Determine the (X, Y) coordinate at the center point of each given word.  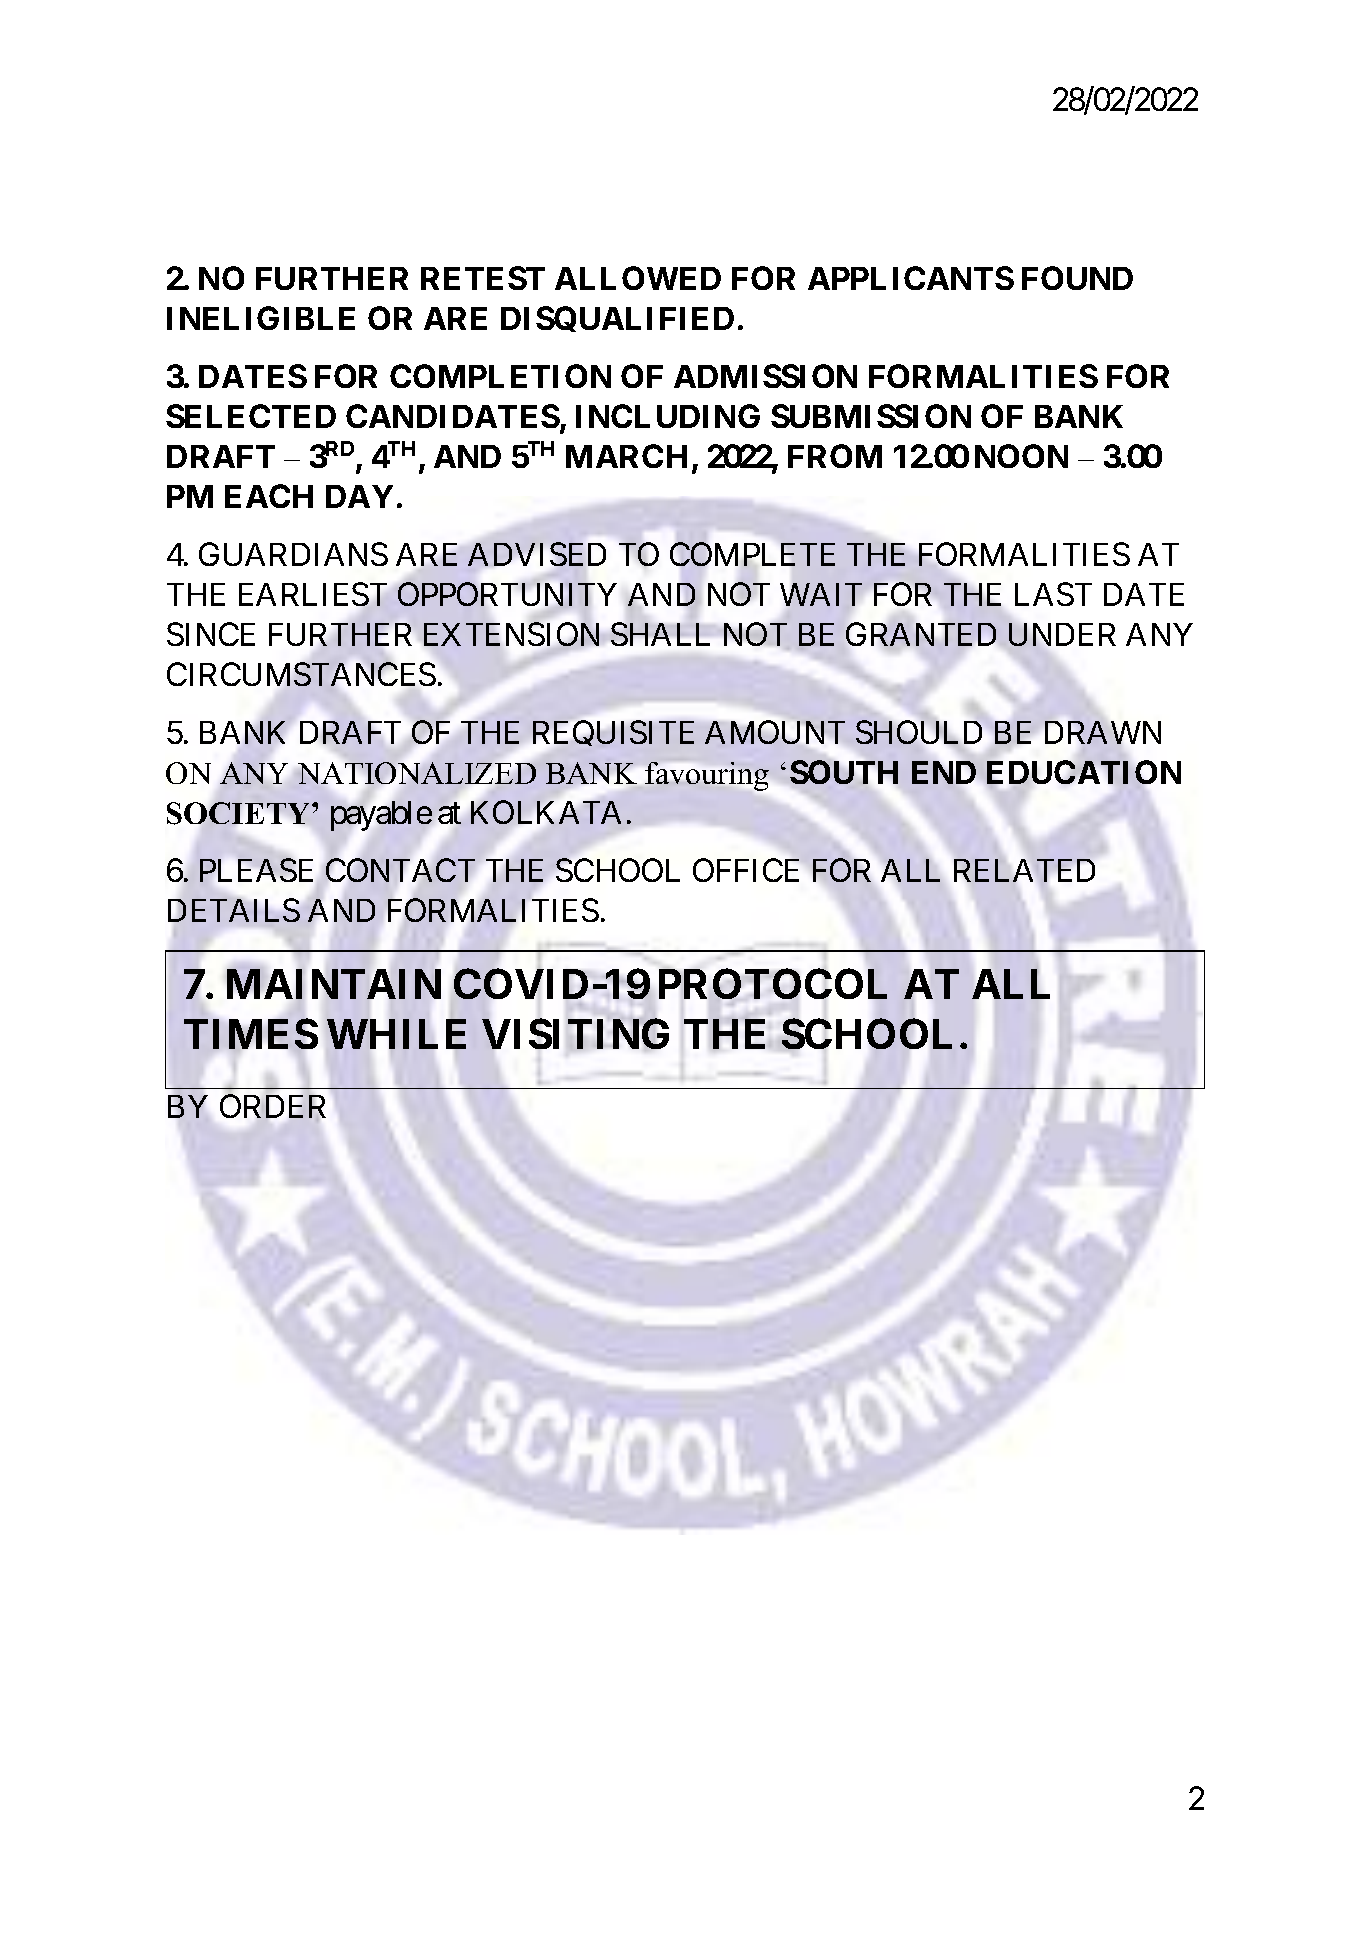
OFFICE (746, 870)
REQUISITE (613, 733)
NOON (1021, 456)
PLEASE (256, 870)
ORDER (273, 1108)
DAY (359, 496)
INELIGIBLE (261, 318)
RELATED (1024, 870)
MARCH (626, 456)
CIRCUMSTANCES (301, 675)
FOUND (1077, 278)
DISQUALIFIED (617, 319)
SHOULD (919, 732)
